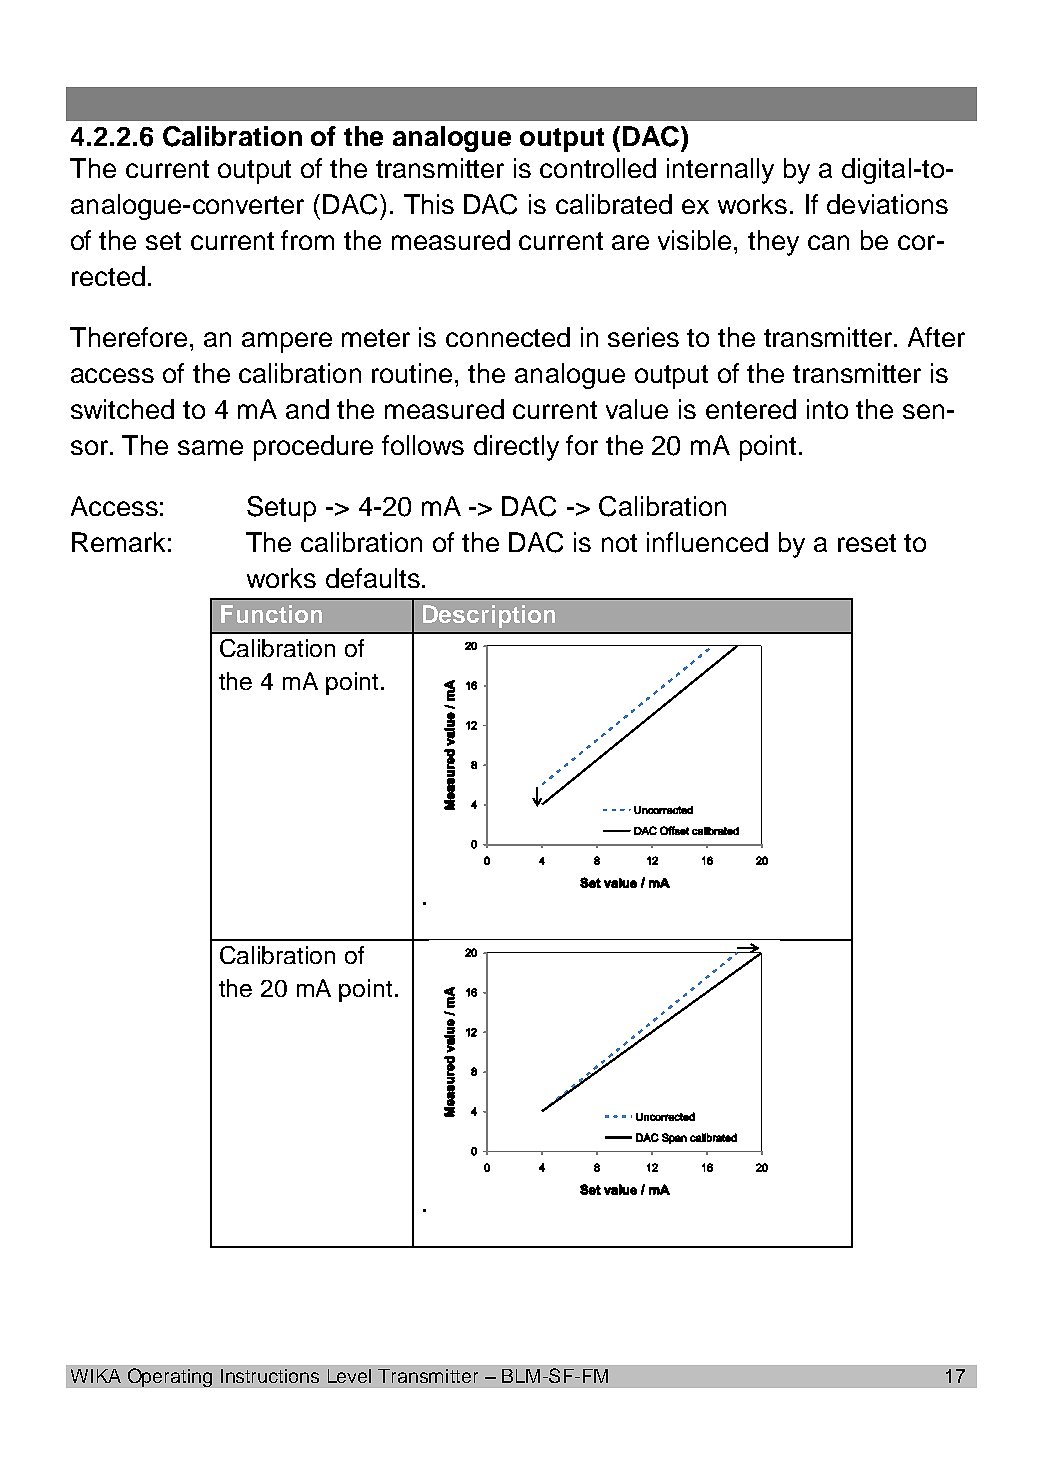  Describe the element at coordinates (349, 1376) in the screenshot. I see `Level` at that location.
